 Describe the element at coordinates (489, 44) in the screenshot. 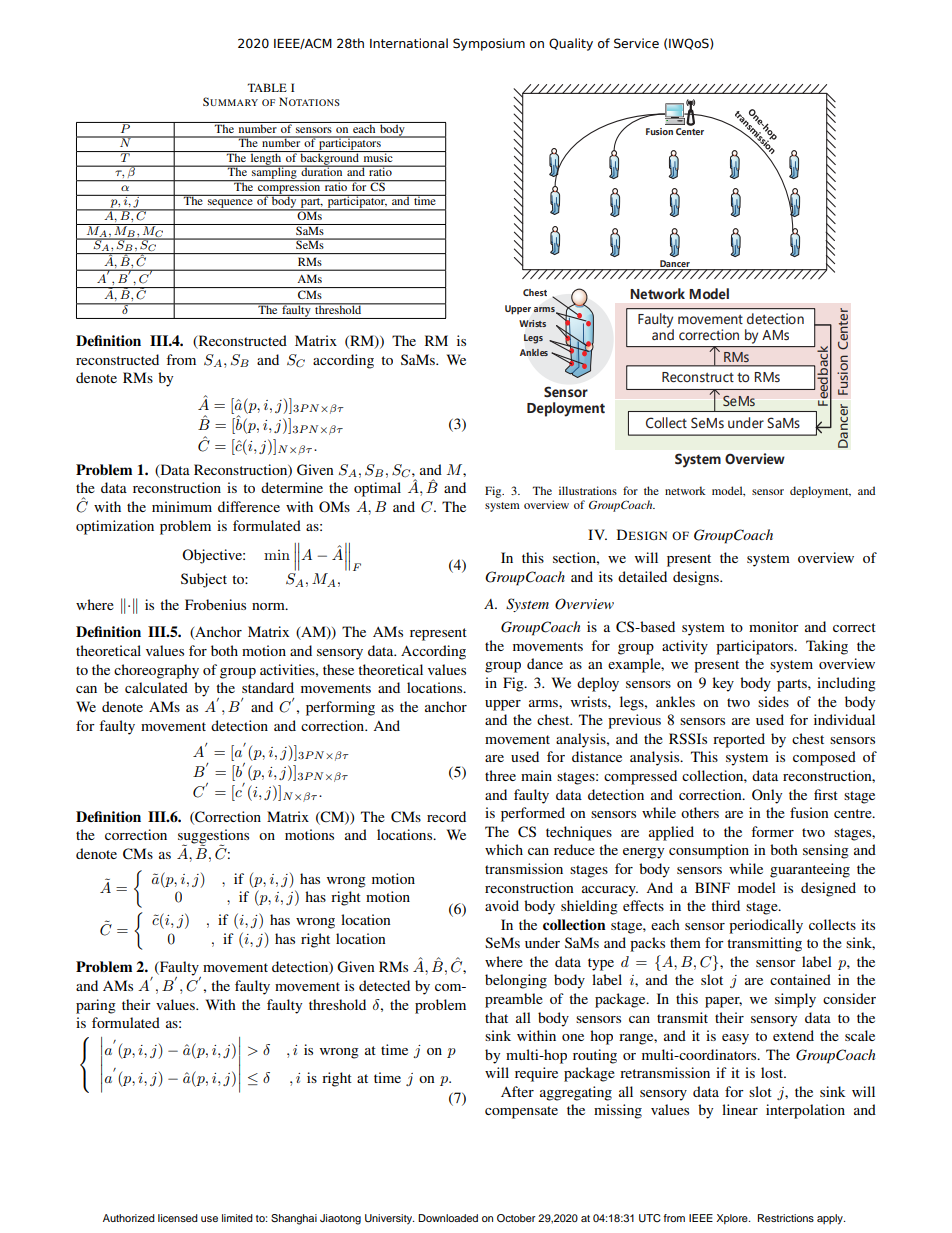

I see `Symposium` at that location.
